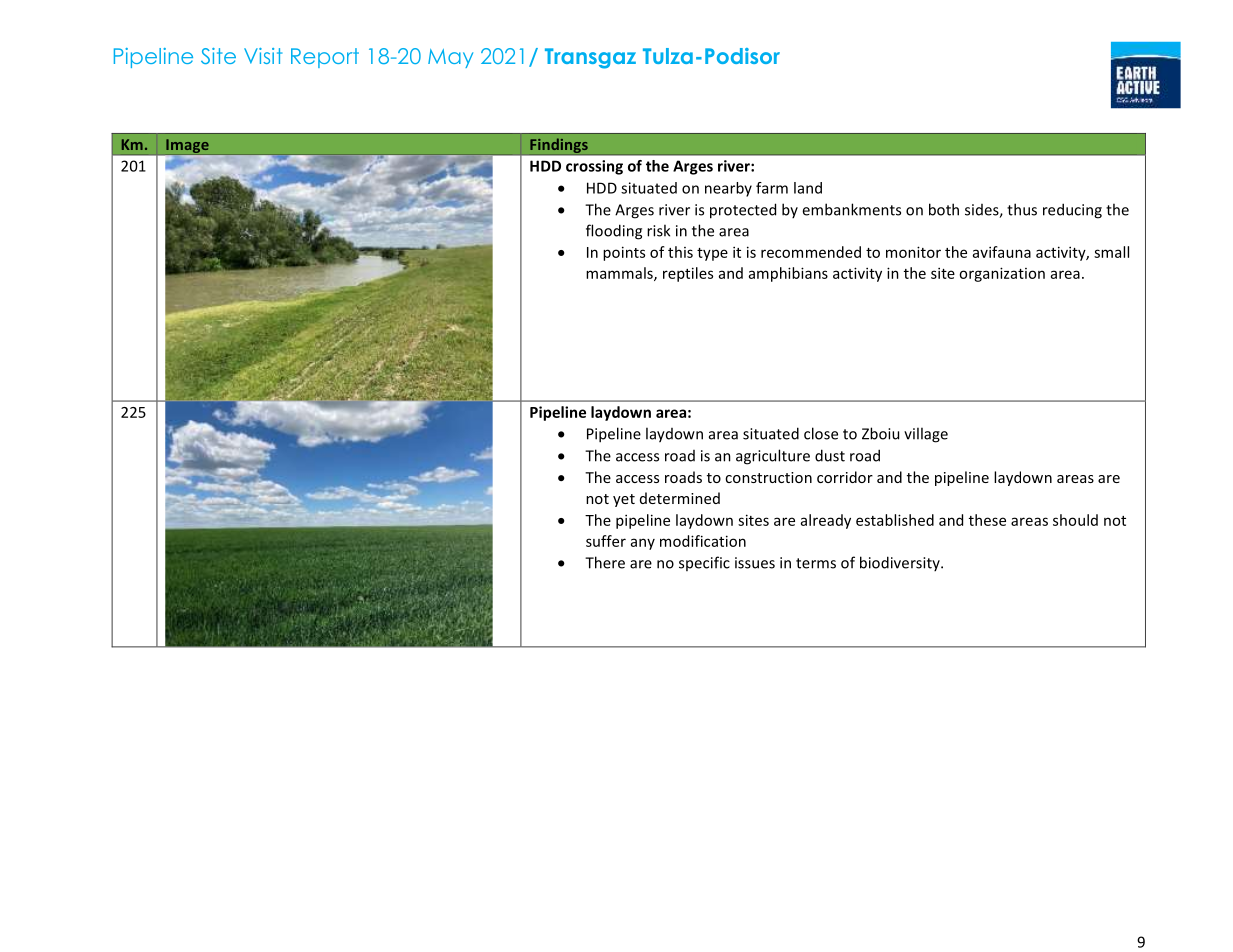 The width and height of the page is (1233, 952). Describe the element at coordinates (450, 58) in the page. I see `May` at that location.
